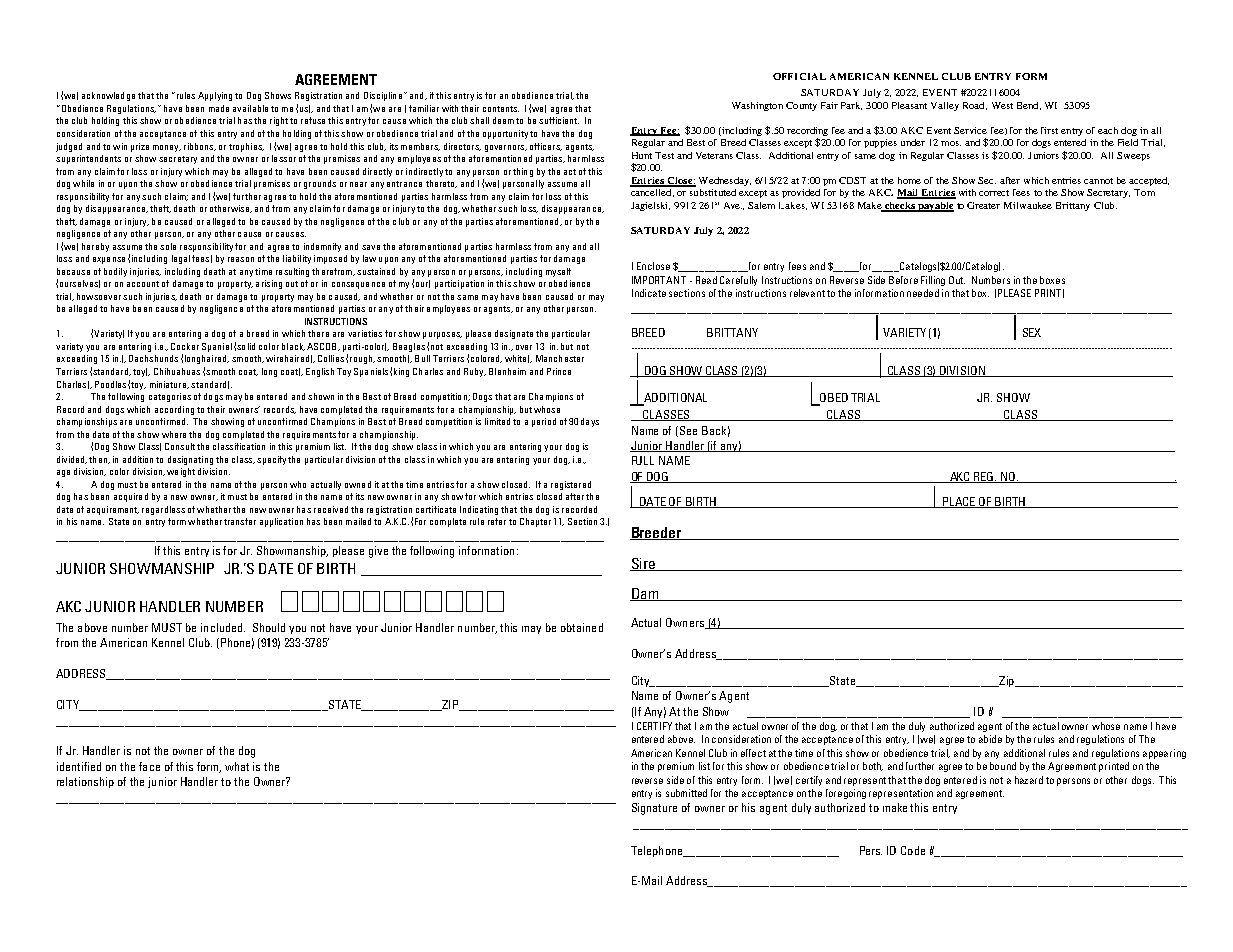 This screenshot has height=952, width=1233. What do you see at coordinates (223, 627) in the screenshot?
I see `included` at bounding box center [223, 627].
